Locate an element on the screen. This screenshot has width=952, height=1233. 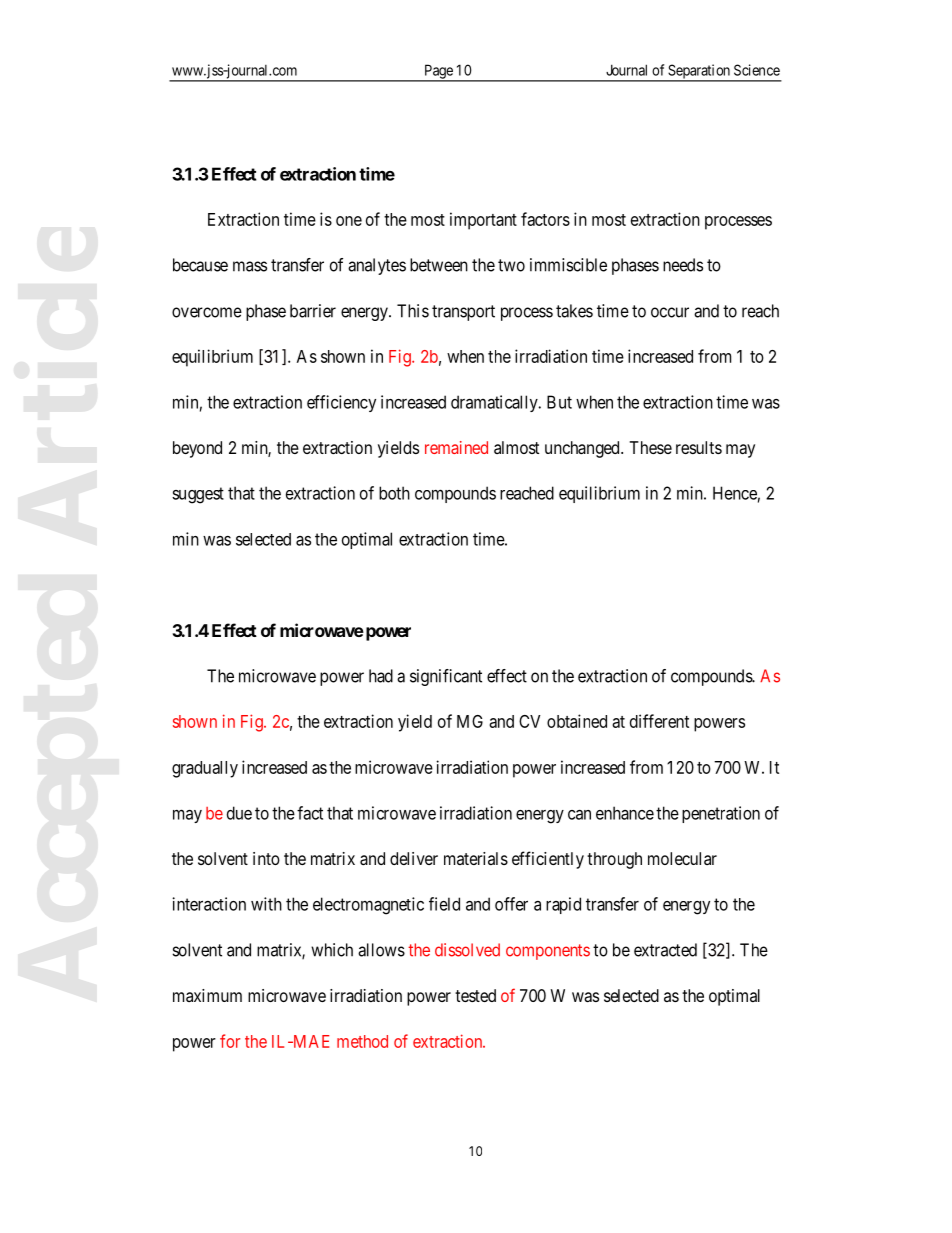
results is located at coordinates (699, 447).
